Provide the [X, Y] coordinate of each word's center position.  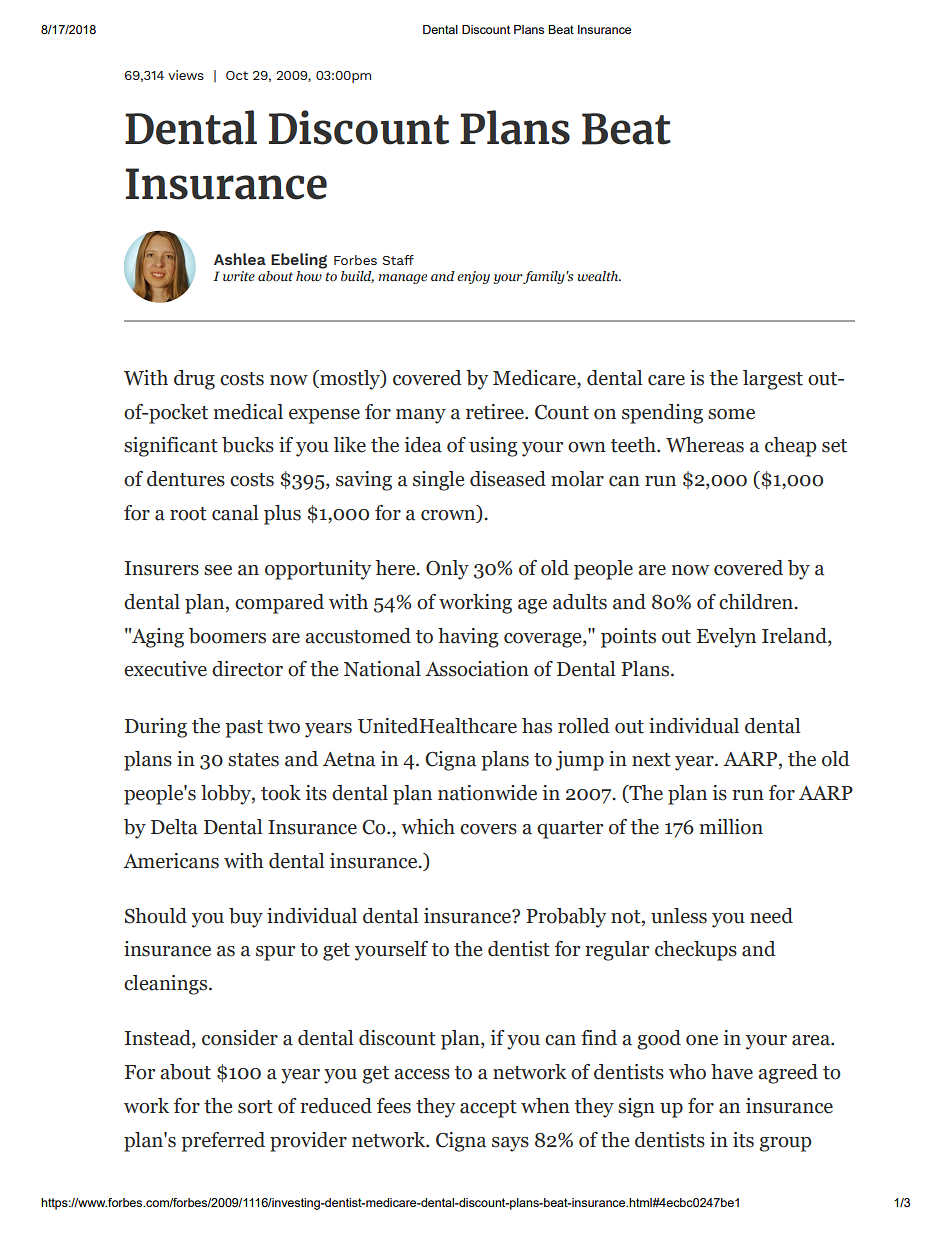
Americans [171, 861]
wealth [599, 276]
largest [773, 380]
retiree [496, 412]
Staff [398, 260]
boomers [227, 636]
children [757, 602]
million [731, 827]
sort [255, 1107]
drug [194, 380]
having [468, 638]
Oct [237, 75]
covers [488, 829]
